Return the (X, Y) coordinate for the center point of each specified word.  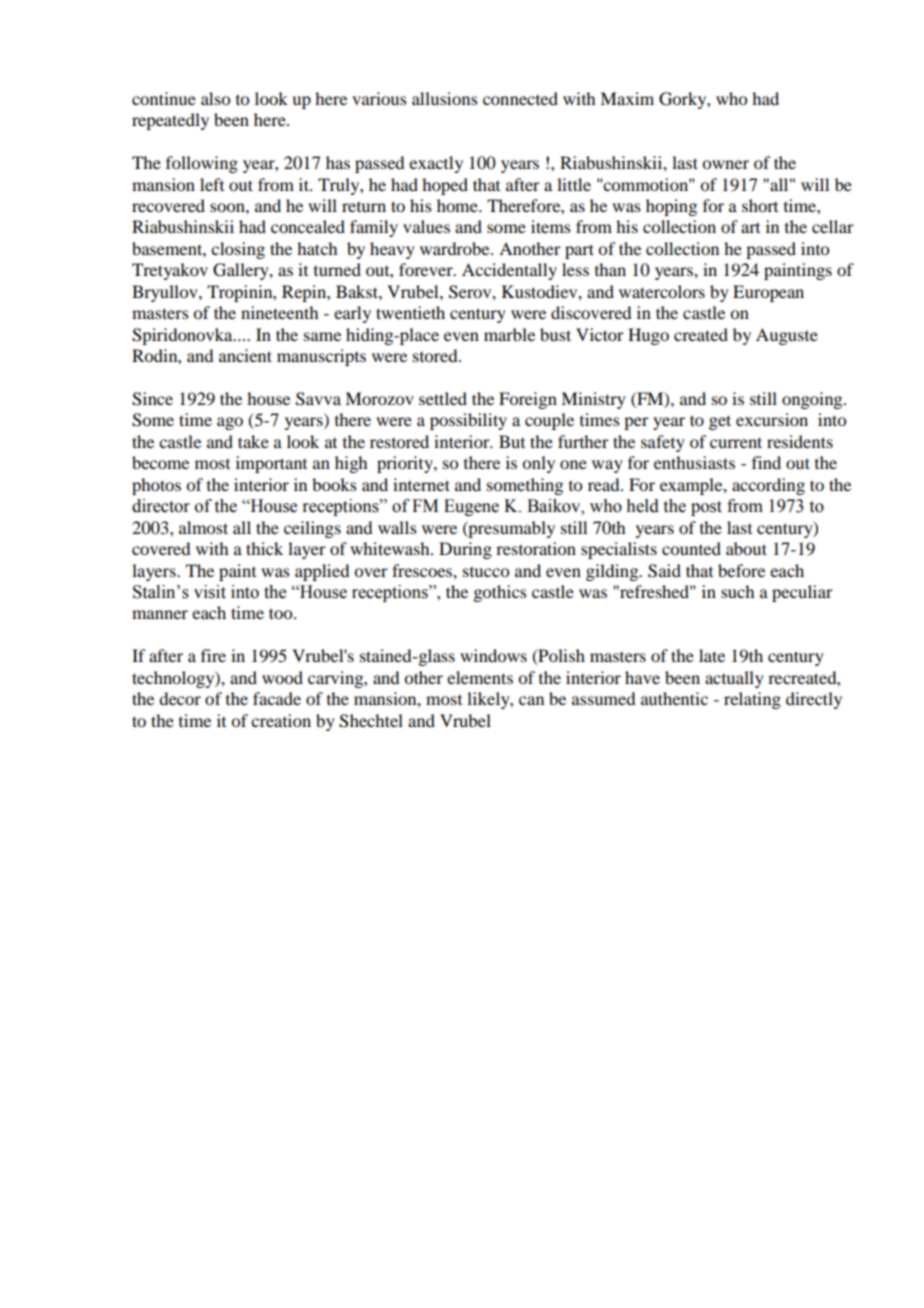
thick (264, 548)
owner (725, 164)
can (531, 700)
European (768, 293)
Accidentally (509, 271)
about (746, 548)
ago (230, 423)
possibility (468, 421)
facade (277, 698)
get (720, 422)
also (215, 98)
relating (752, 700)
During (465, 550)
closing (238, 250)
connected (520, 98)
